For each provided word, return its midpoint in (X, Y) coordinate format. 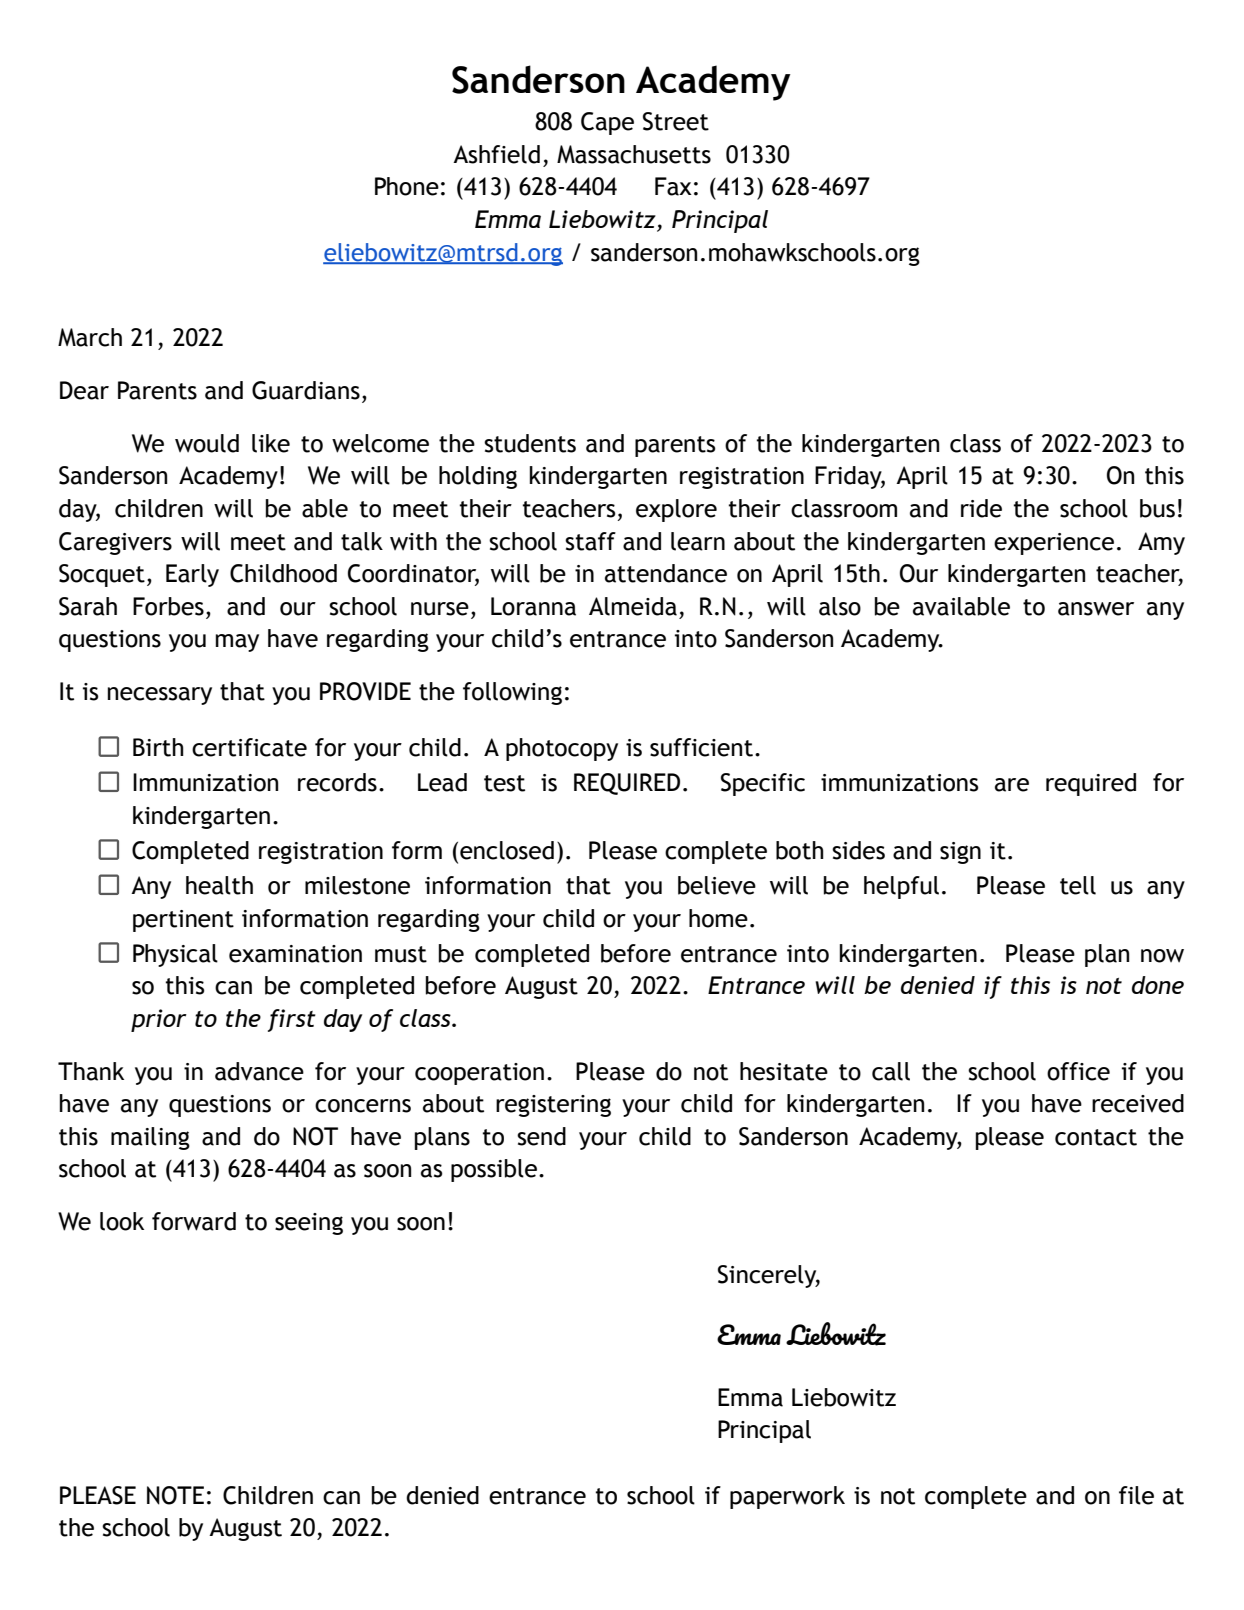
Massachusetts (634, 154)
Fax (673, 186)
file (1136, 1495)
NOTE (175, 1495)
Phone (407, 186)
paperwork (787, 1497)
